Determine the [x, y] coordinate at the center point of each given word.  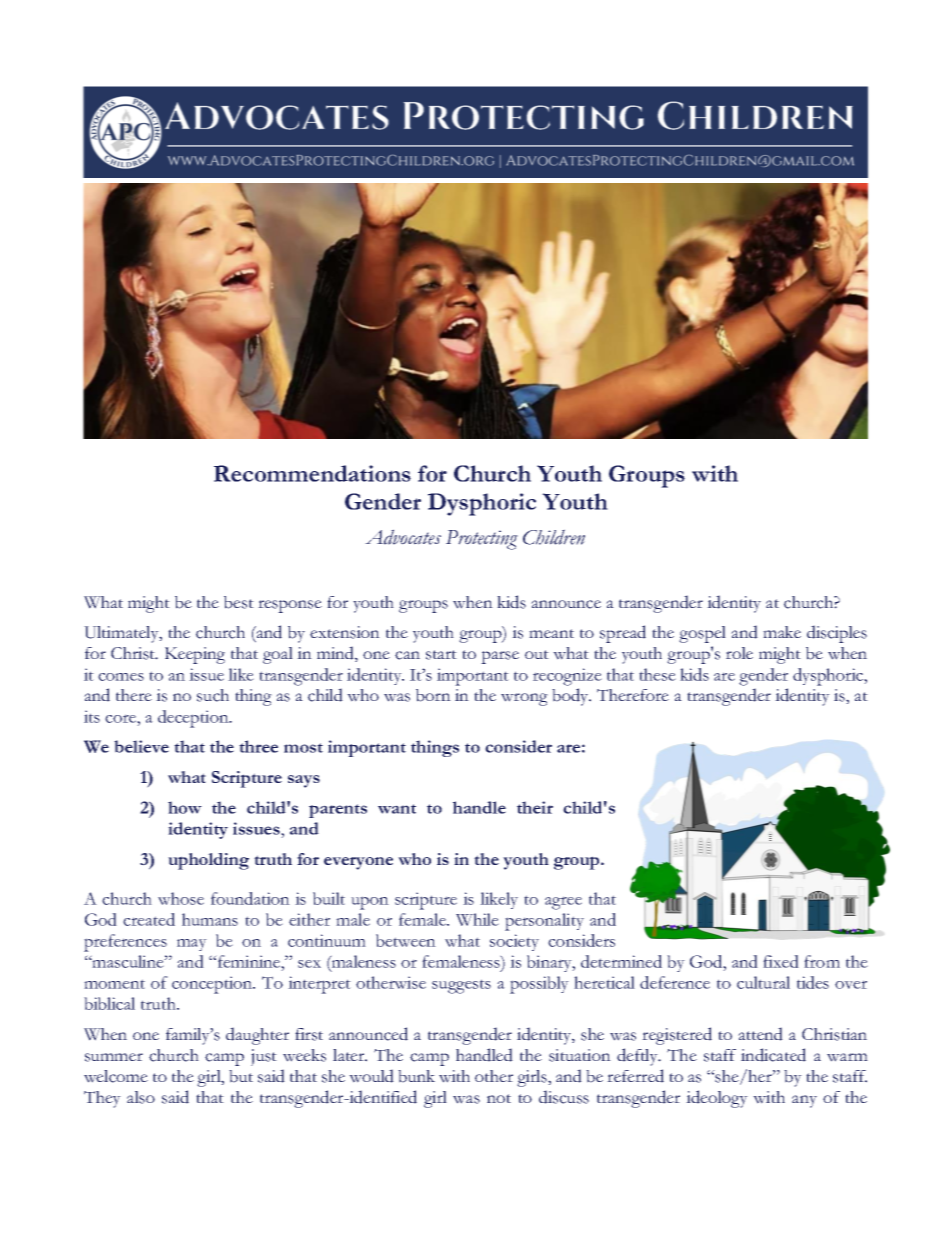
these [657, 674]
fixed [781, 961]
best [239, 602]
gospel [702, 634]
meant [551, 633]
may [192, 945]
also [141, 1097]
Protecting [482, 540]
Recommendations [312, 473]
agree [563, 903]
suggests [461, 986]
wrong [524, 699]
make [782, 632]
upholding [208, 861]
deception [194, 719]
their [535, 807]
